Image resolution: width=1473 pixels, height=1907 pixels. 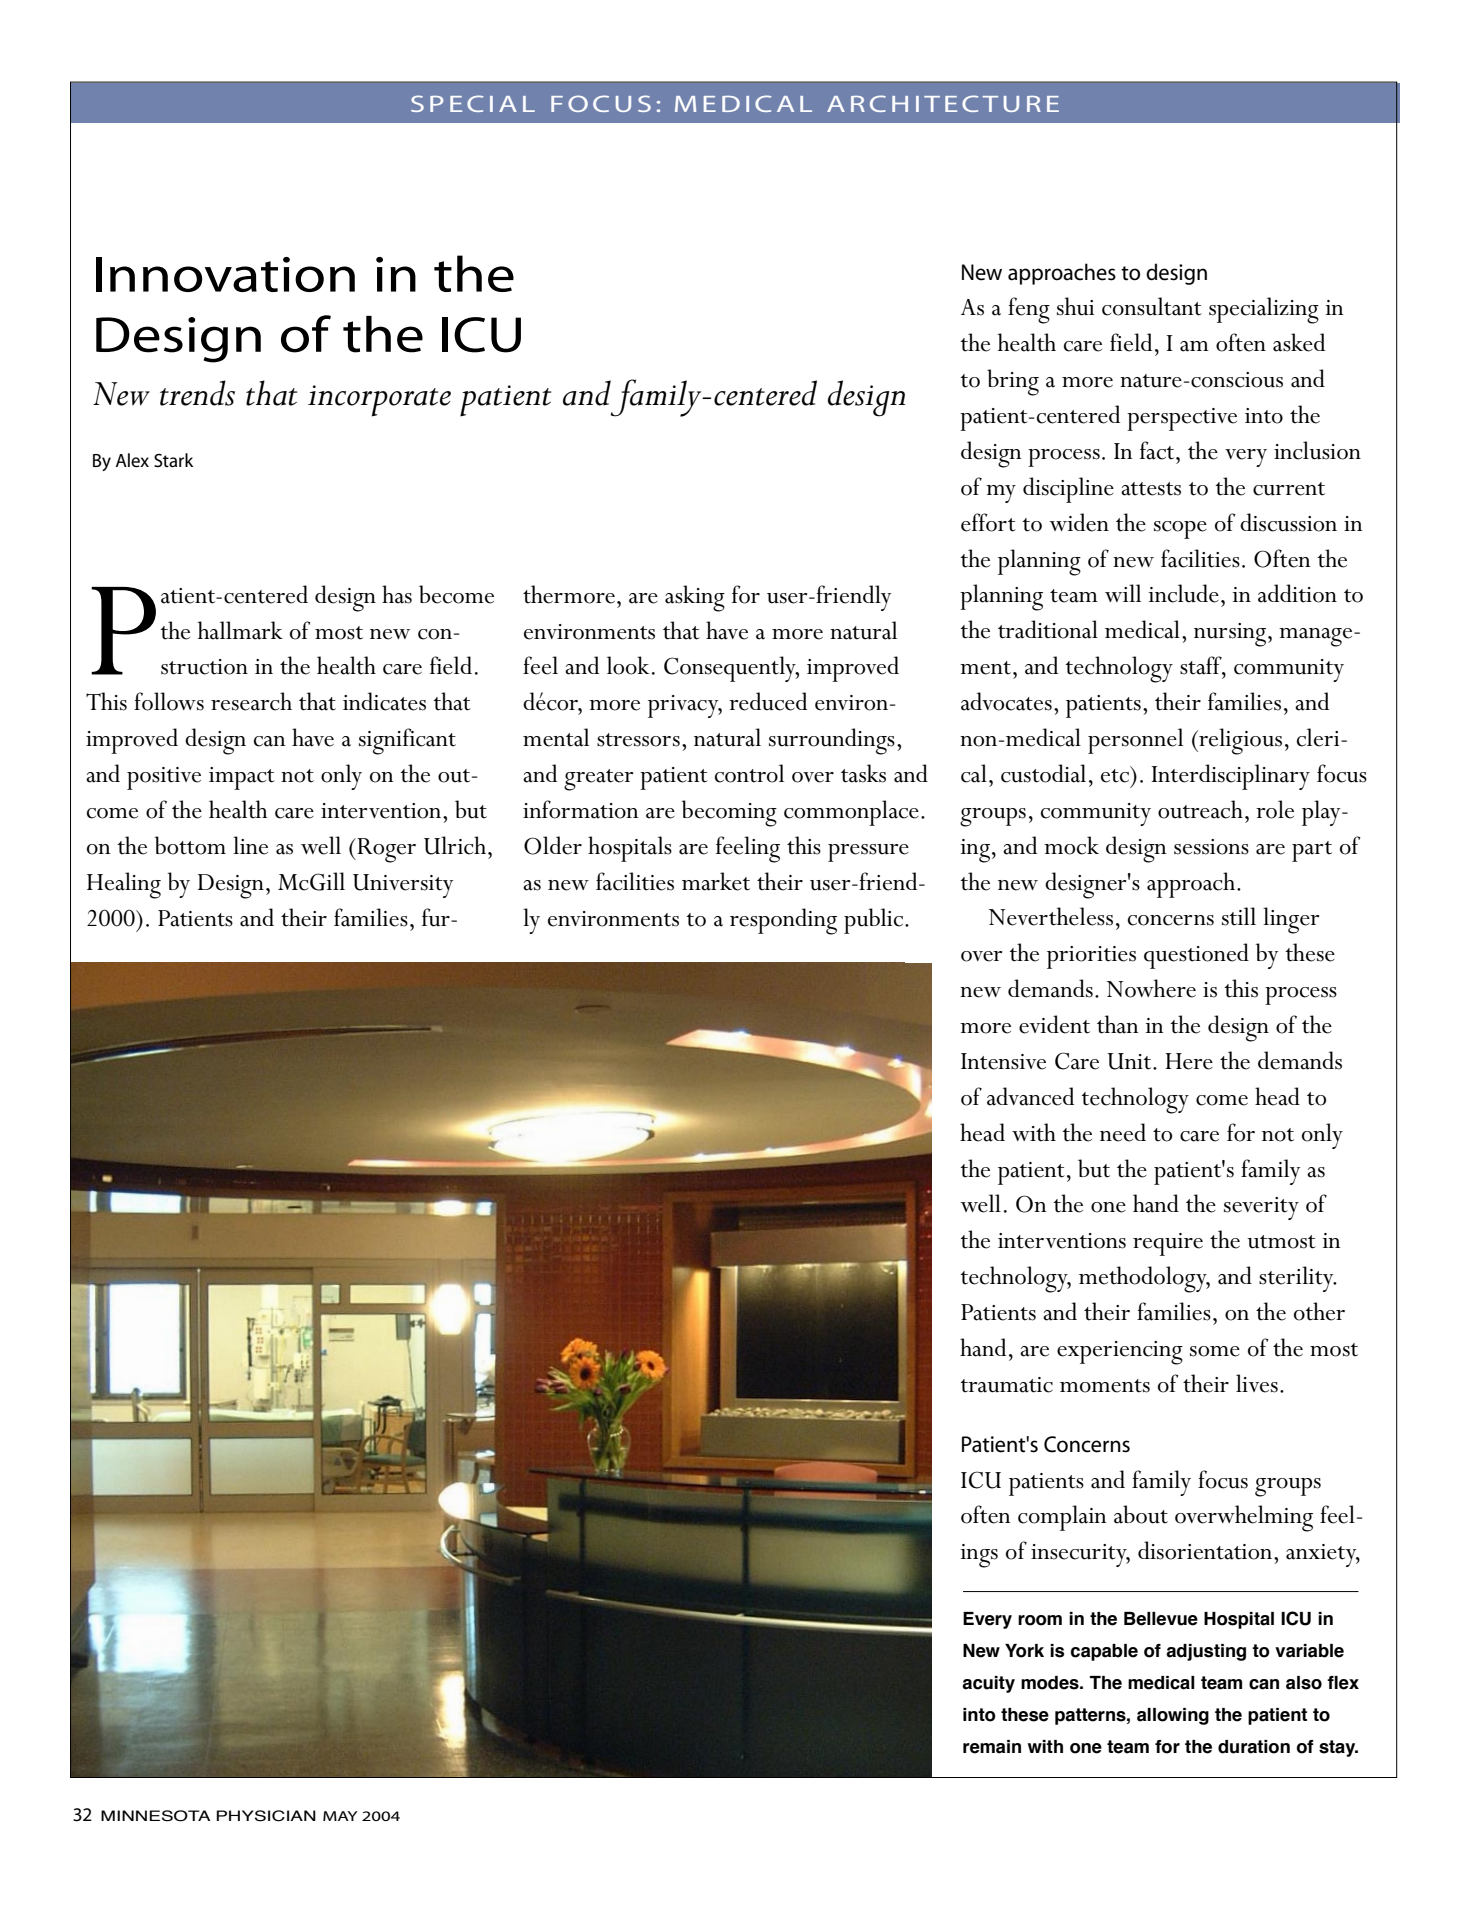 I want to click on questioned, so click(x=1196, y=956).
